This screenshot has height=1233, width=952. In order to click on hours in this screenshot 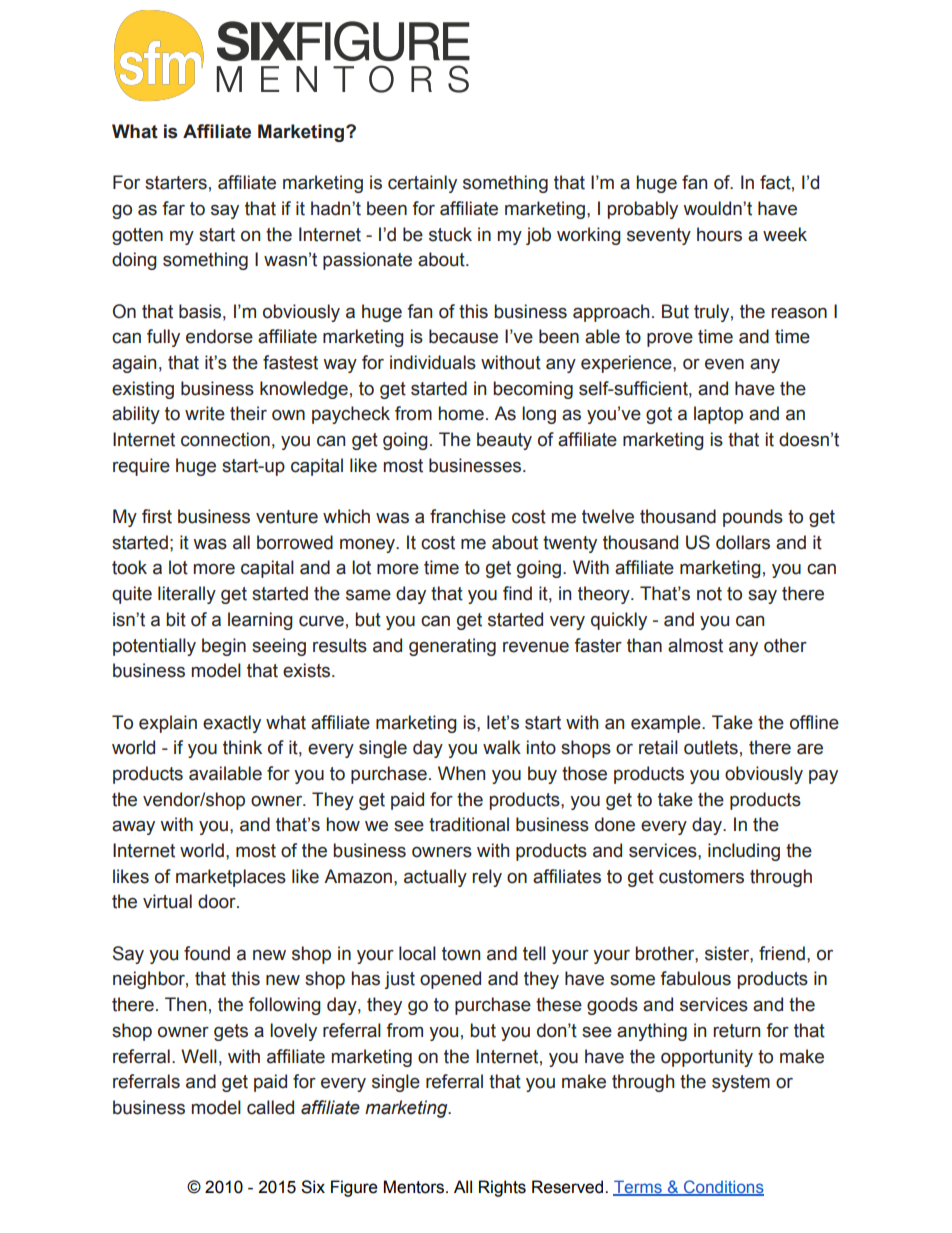, I will do `click(719, 234)`.
